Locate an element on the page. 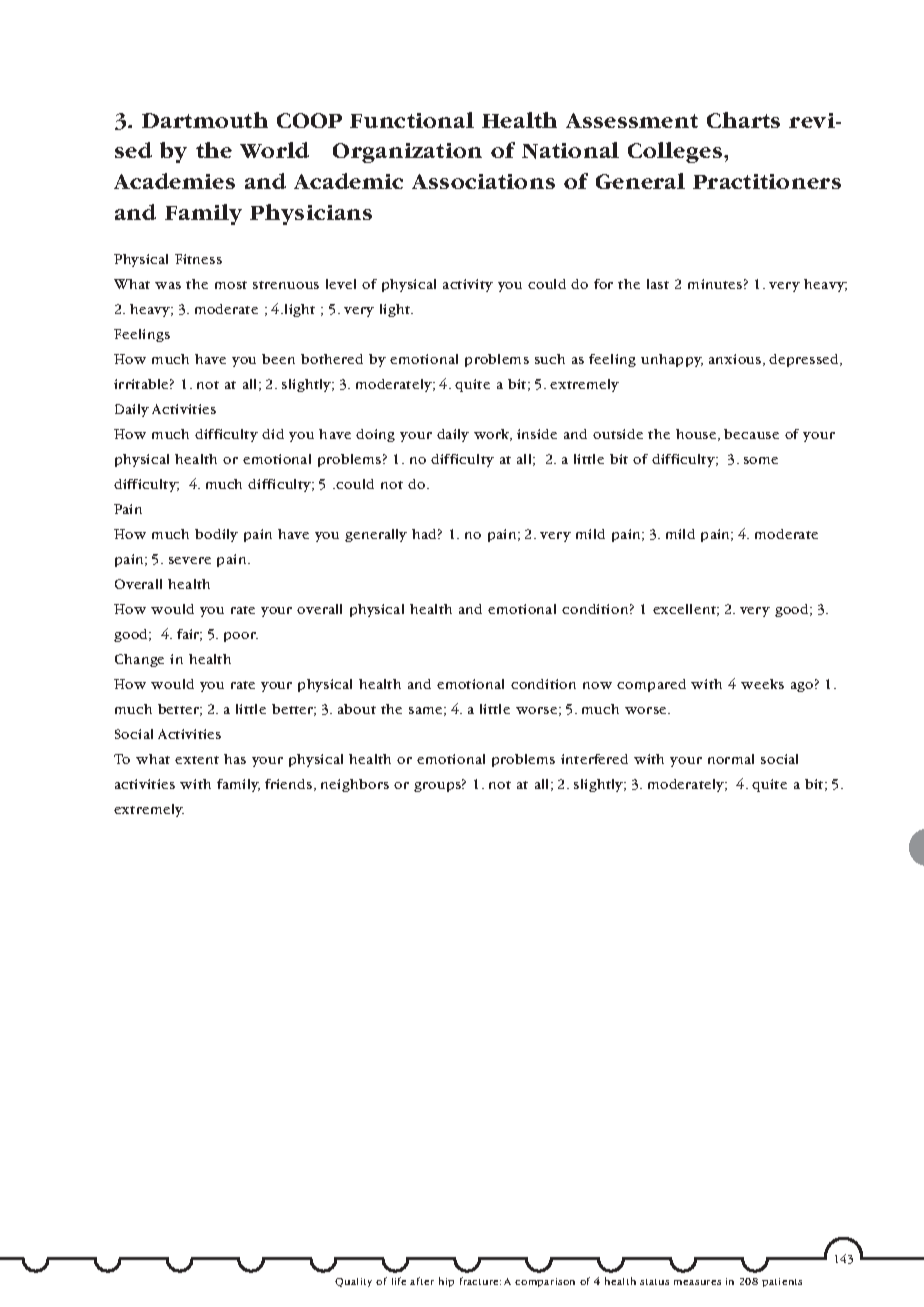 The image size is (924, 1307). neighbors is located at coordinates (355, 785).
